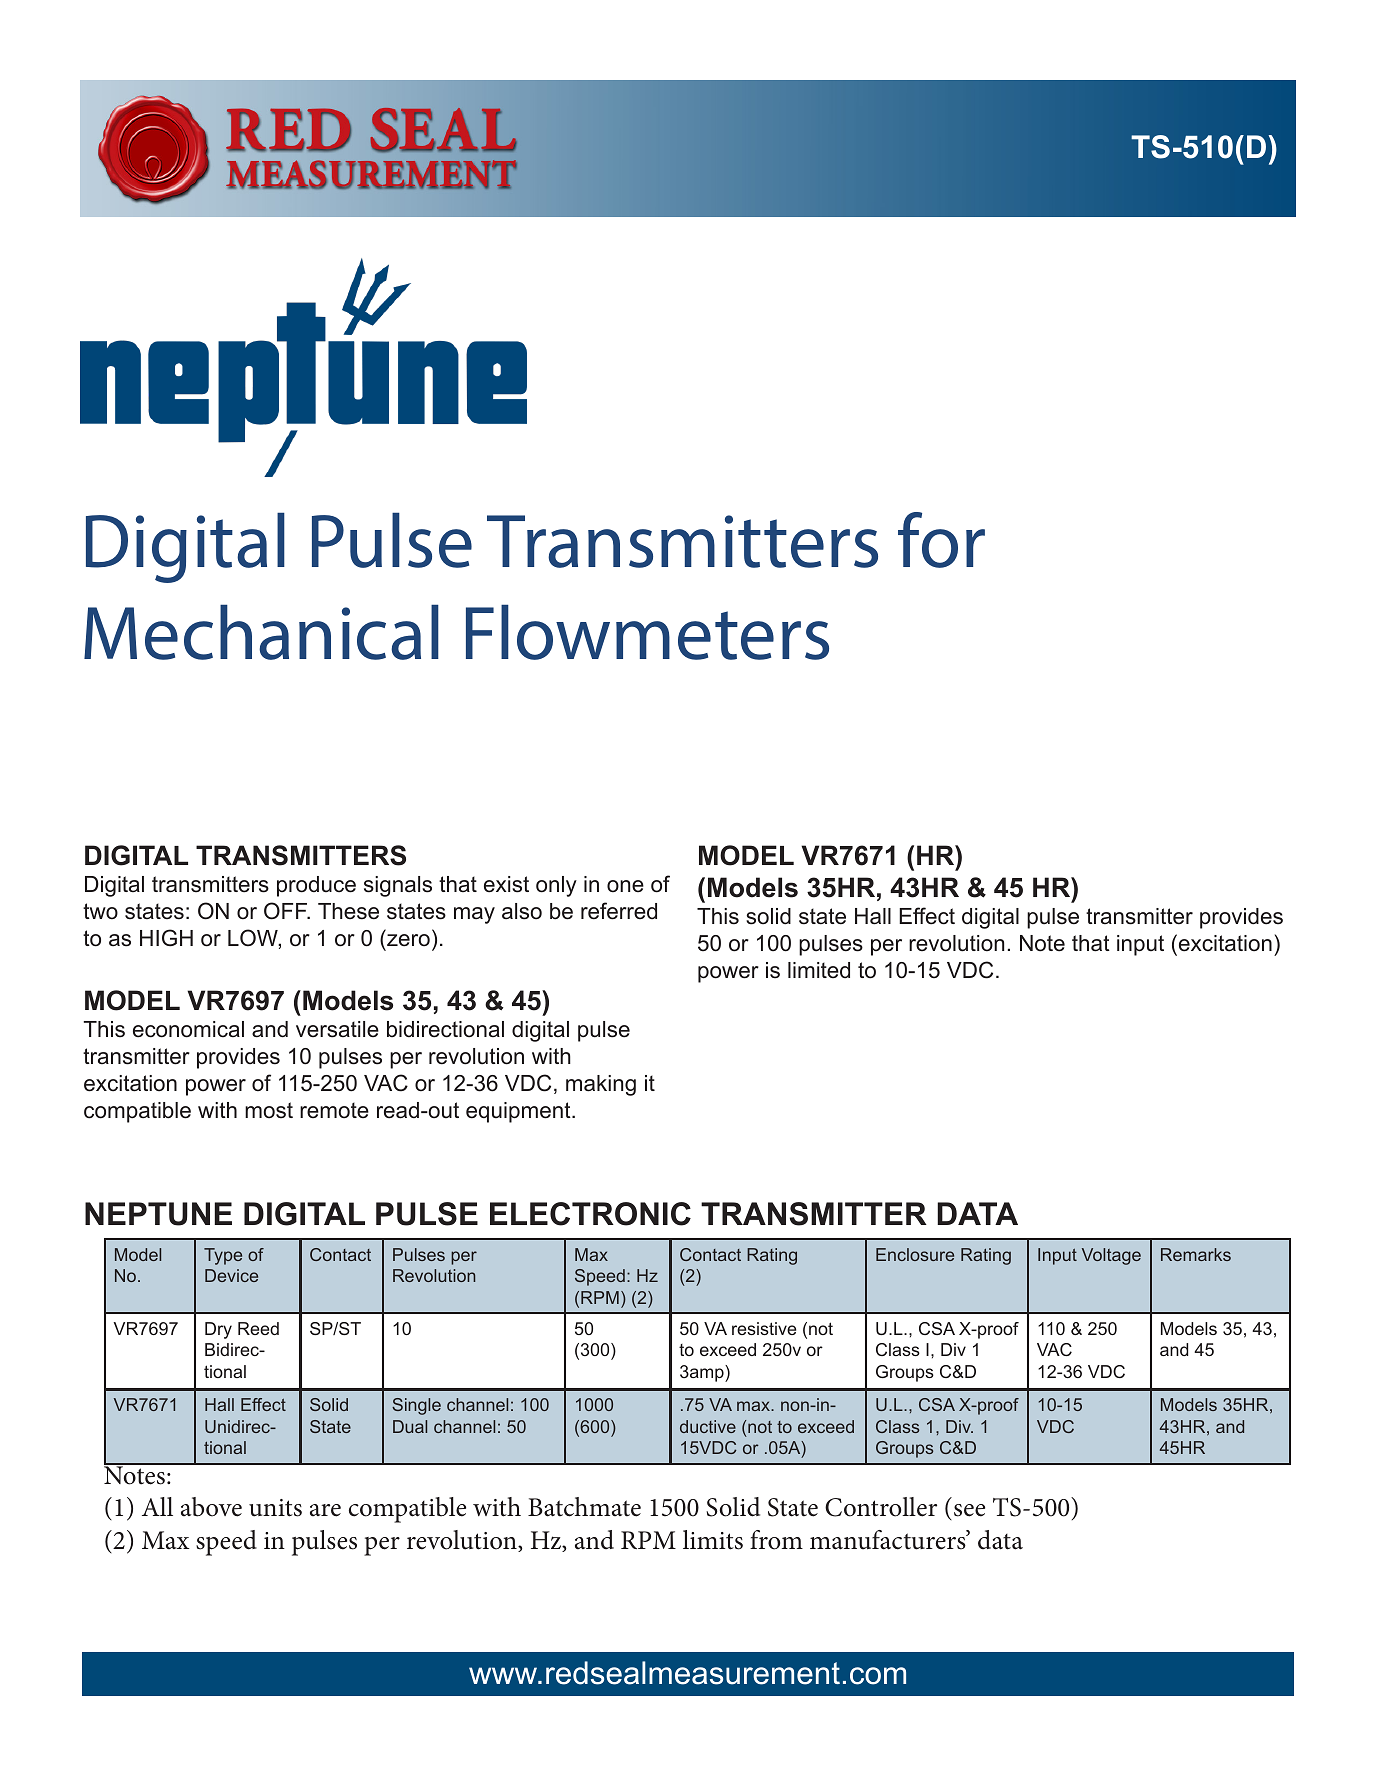 The image size is (1376, 1781). Describe the element at coordinates (261, 632) in the document. I see `Mechanical` at that location.
